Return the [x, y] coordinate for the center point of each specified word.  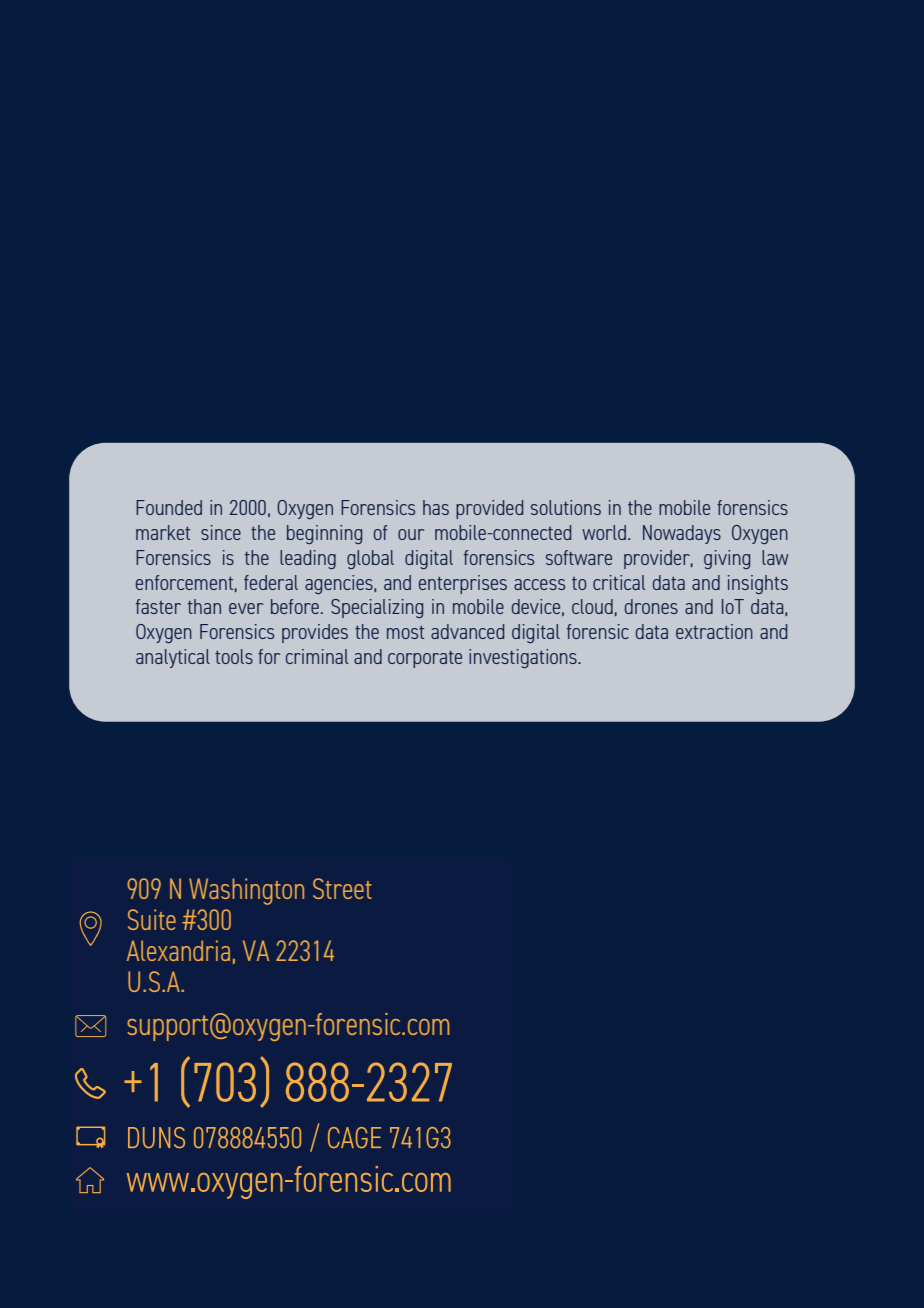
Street [342, 888]
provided [489, 509]
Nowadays [682, 534]
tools [234, 656]
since [221, 532]
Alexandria [178, 950]
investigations [524, 658]
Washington [246, 891]
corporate [425, 659]
